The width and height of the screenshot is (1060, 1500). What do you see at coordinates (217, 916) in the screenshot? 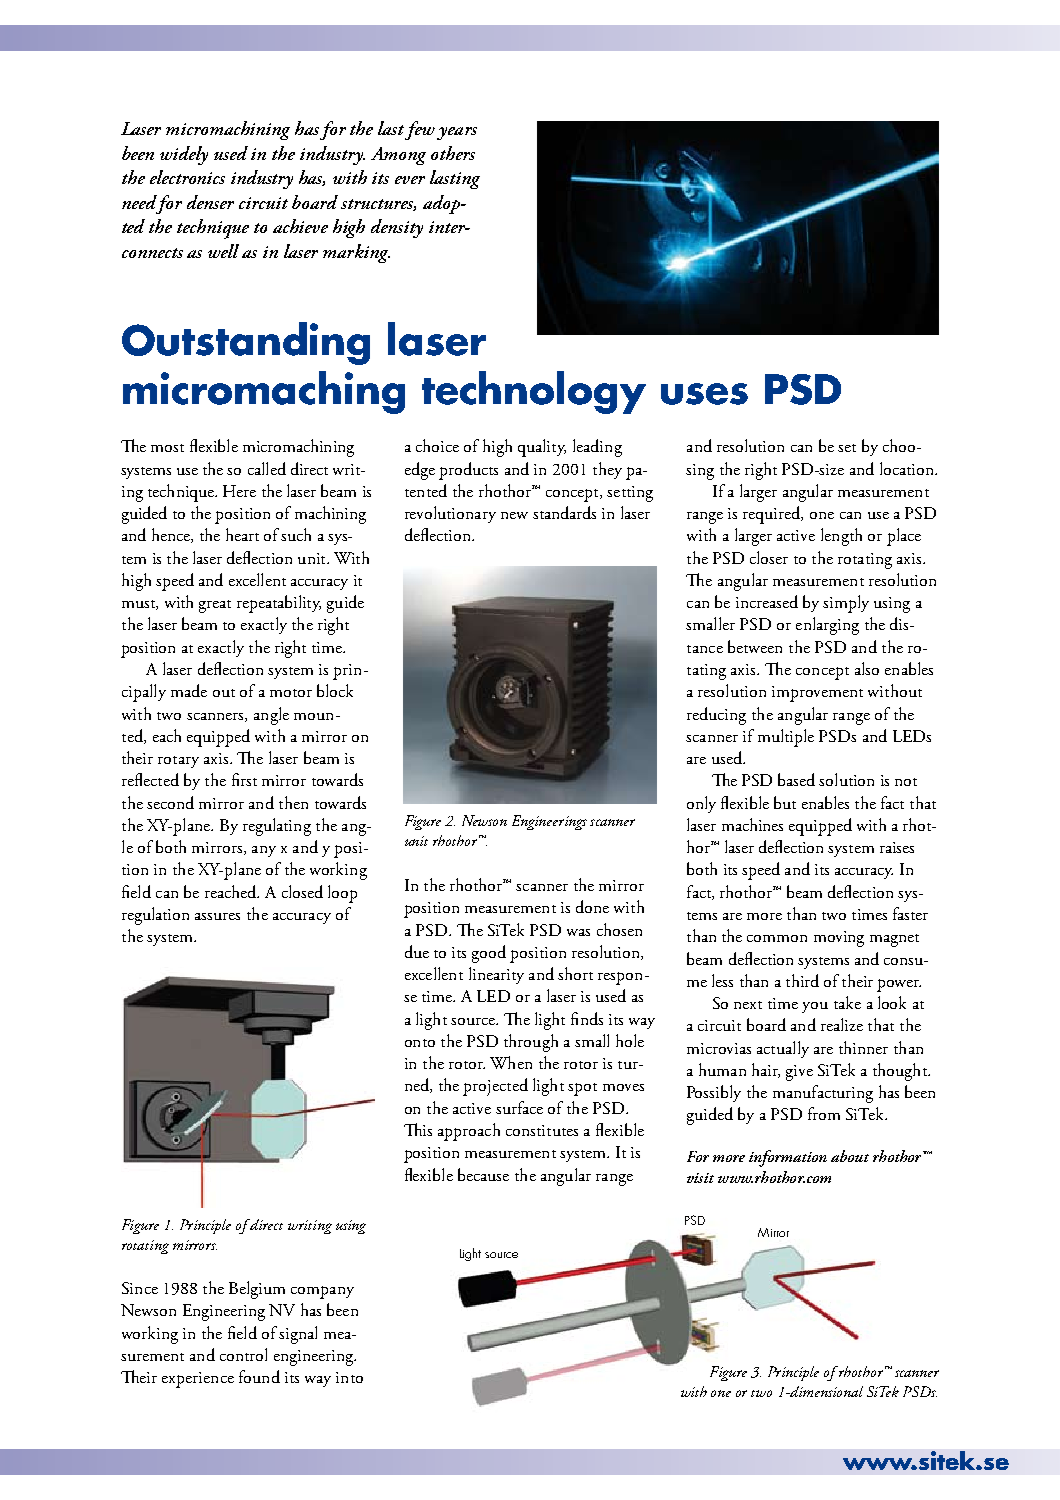
I see `assures` at bounding box center [217, 916].
